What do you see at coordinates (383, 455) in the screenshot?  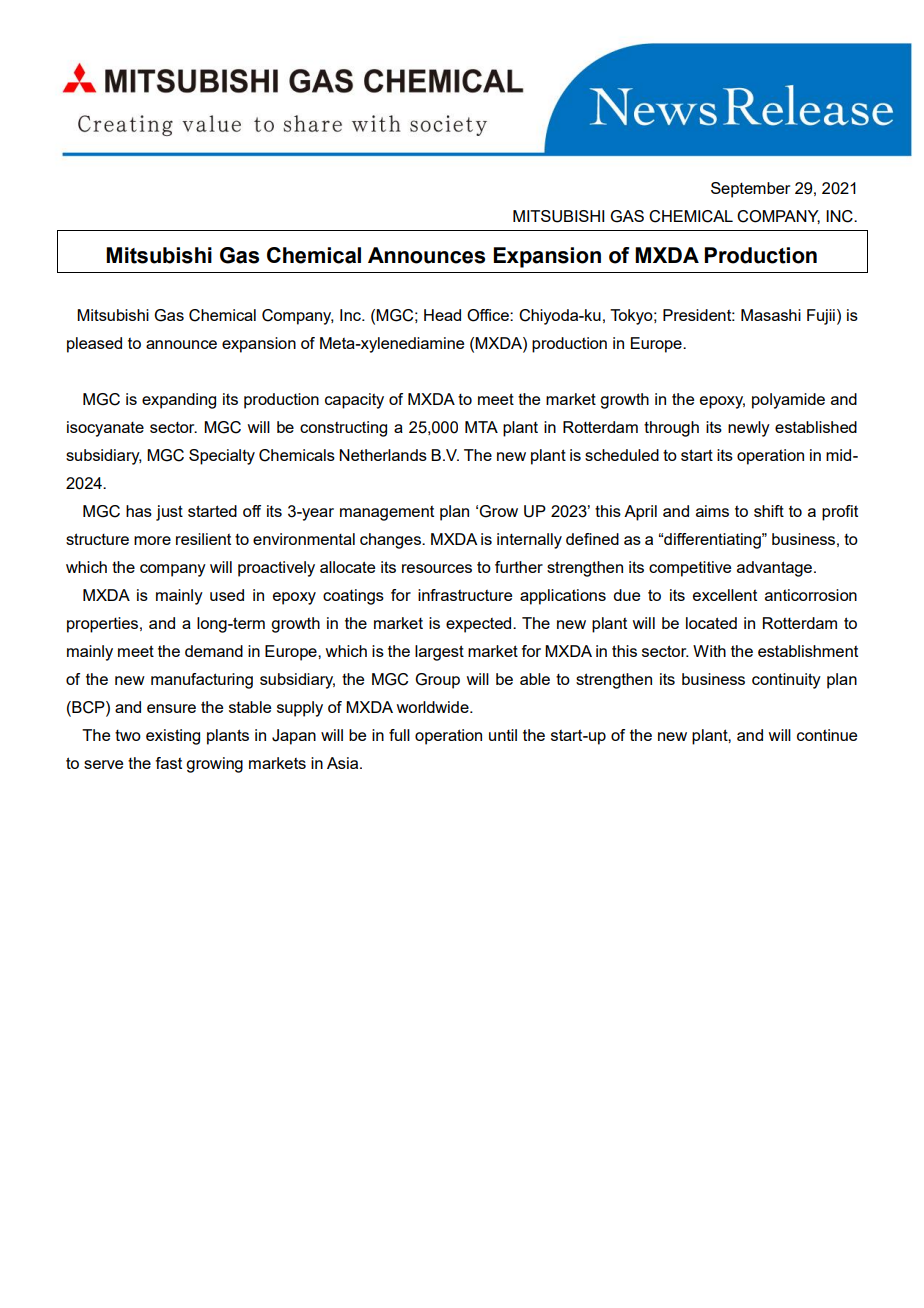 I see `Netherlands` at bounding box center [383, 455].
